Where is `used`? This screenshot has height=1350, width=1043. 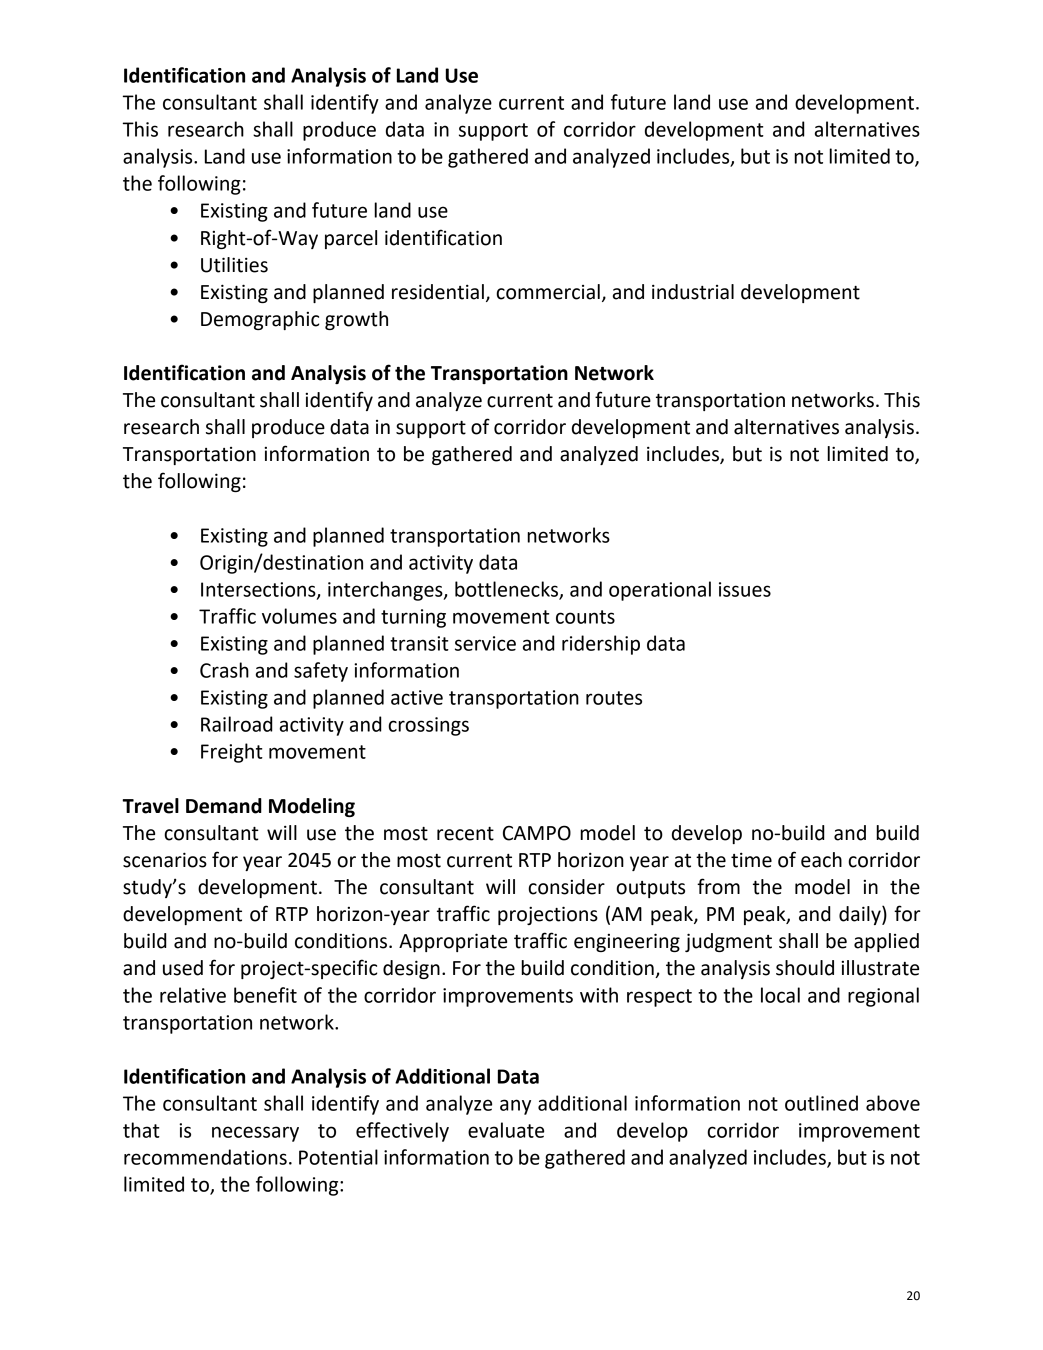 used is located at coordinates (183, 968).
